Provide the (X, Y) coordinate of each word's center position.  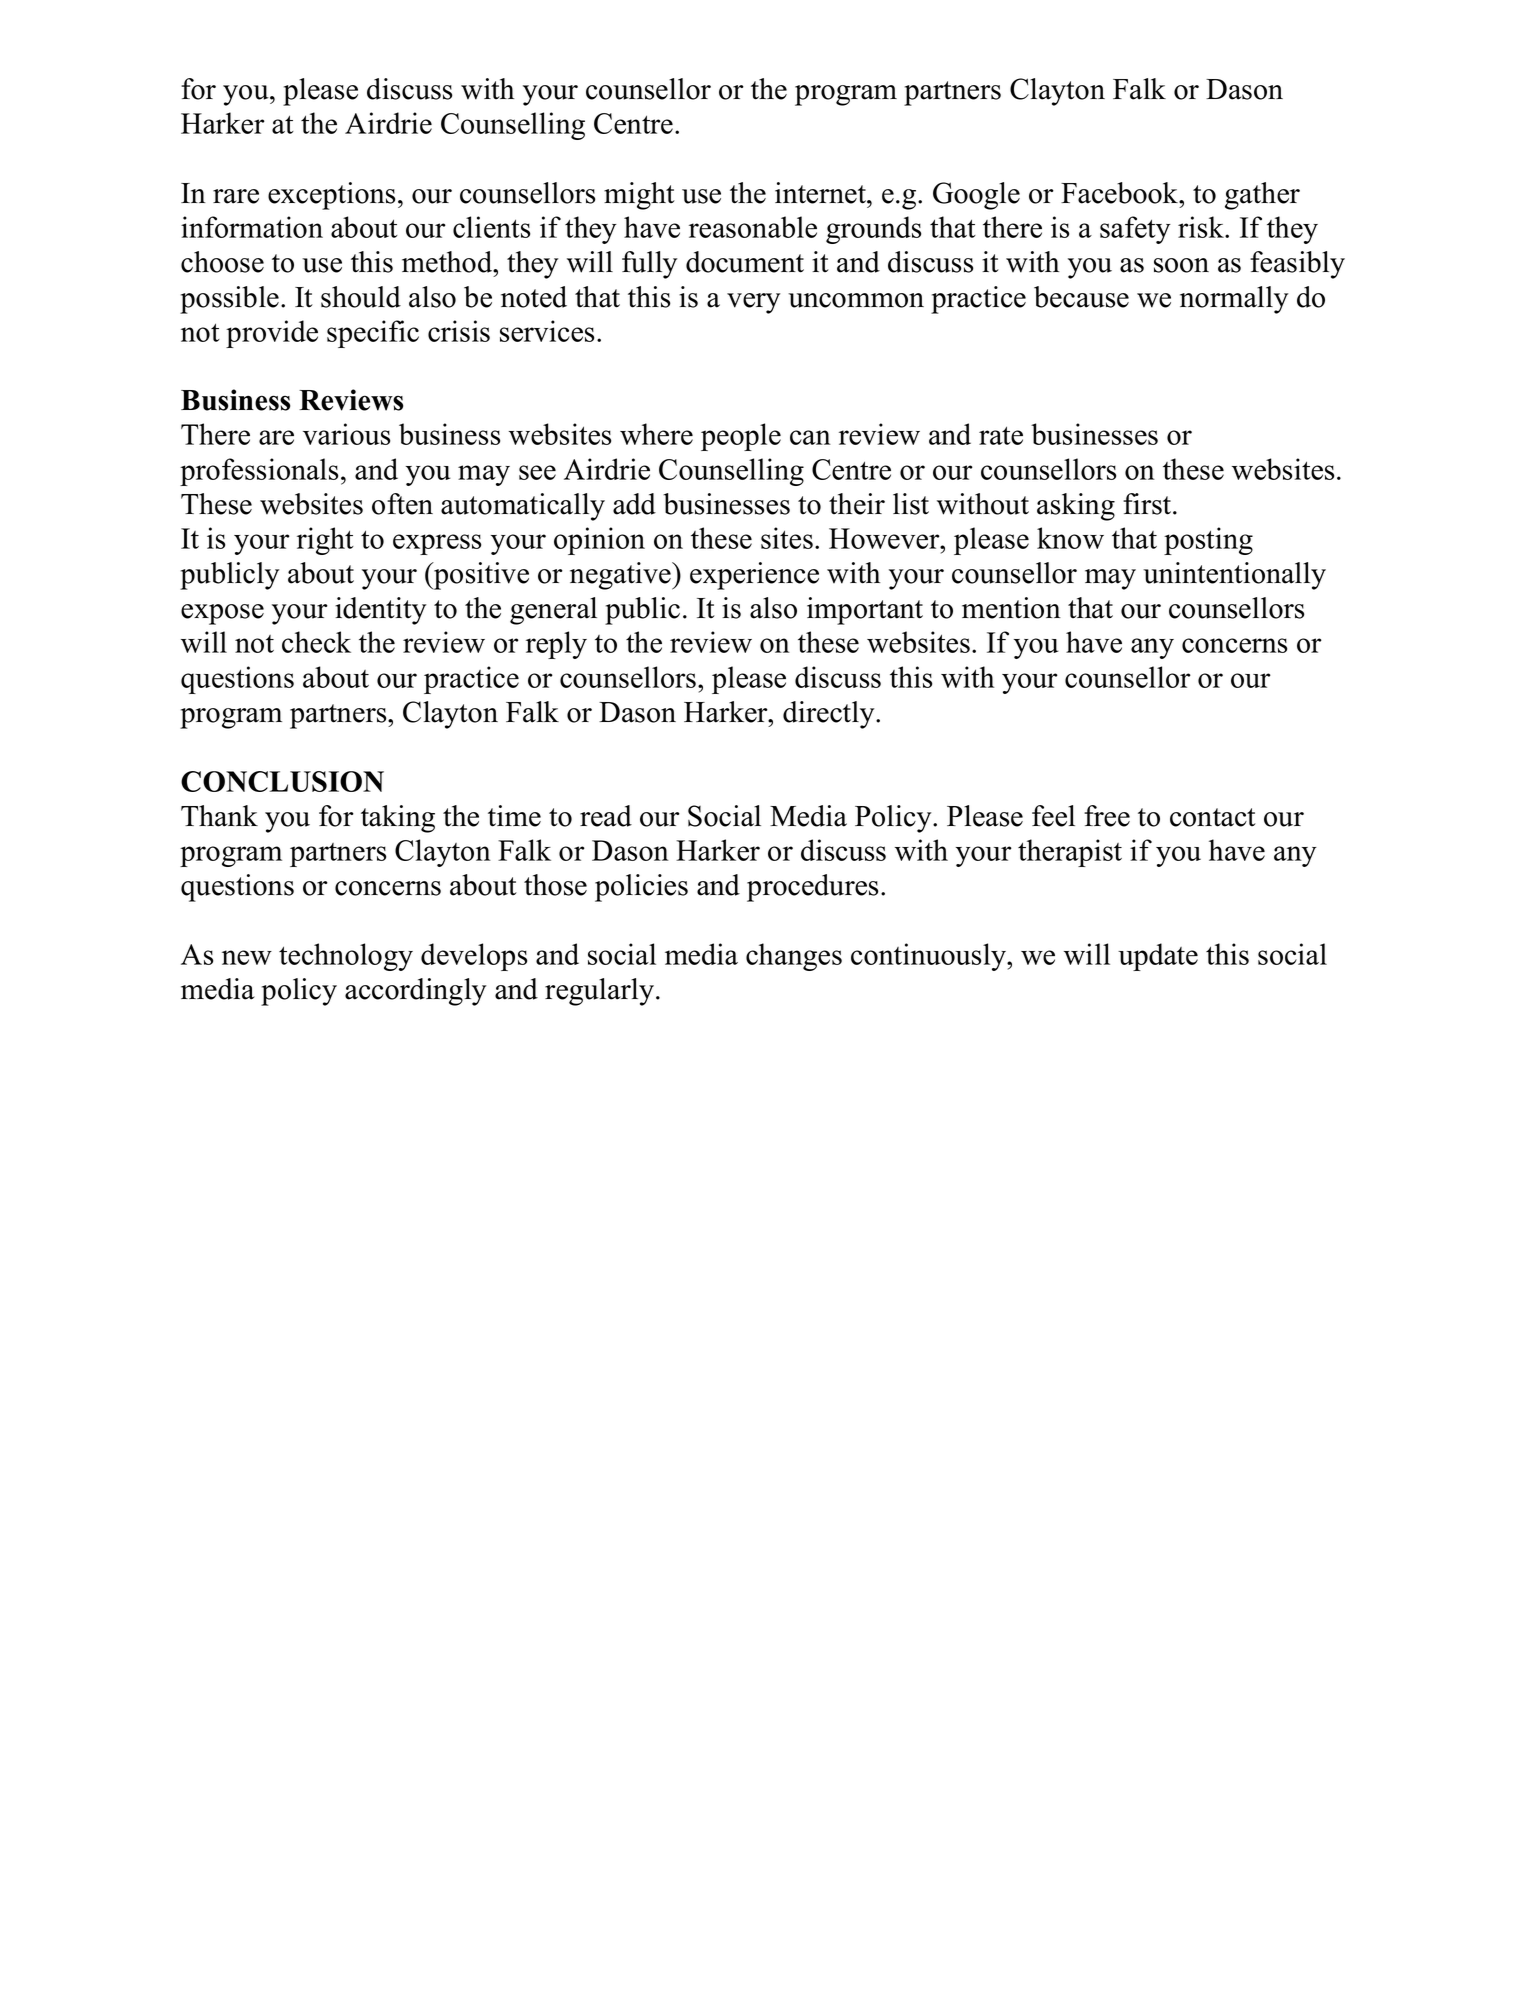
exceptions (331, 196)
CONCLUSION (282, 781)
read (606, 816)
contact (1213, 817)
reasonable (753, 227)
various (346, 434)
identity (380, 611)
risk (1202, 227)
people (741, 437)
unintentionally (1234, 576)
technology (346, 957)
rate (1001, 435)
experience (754, 576)
